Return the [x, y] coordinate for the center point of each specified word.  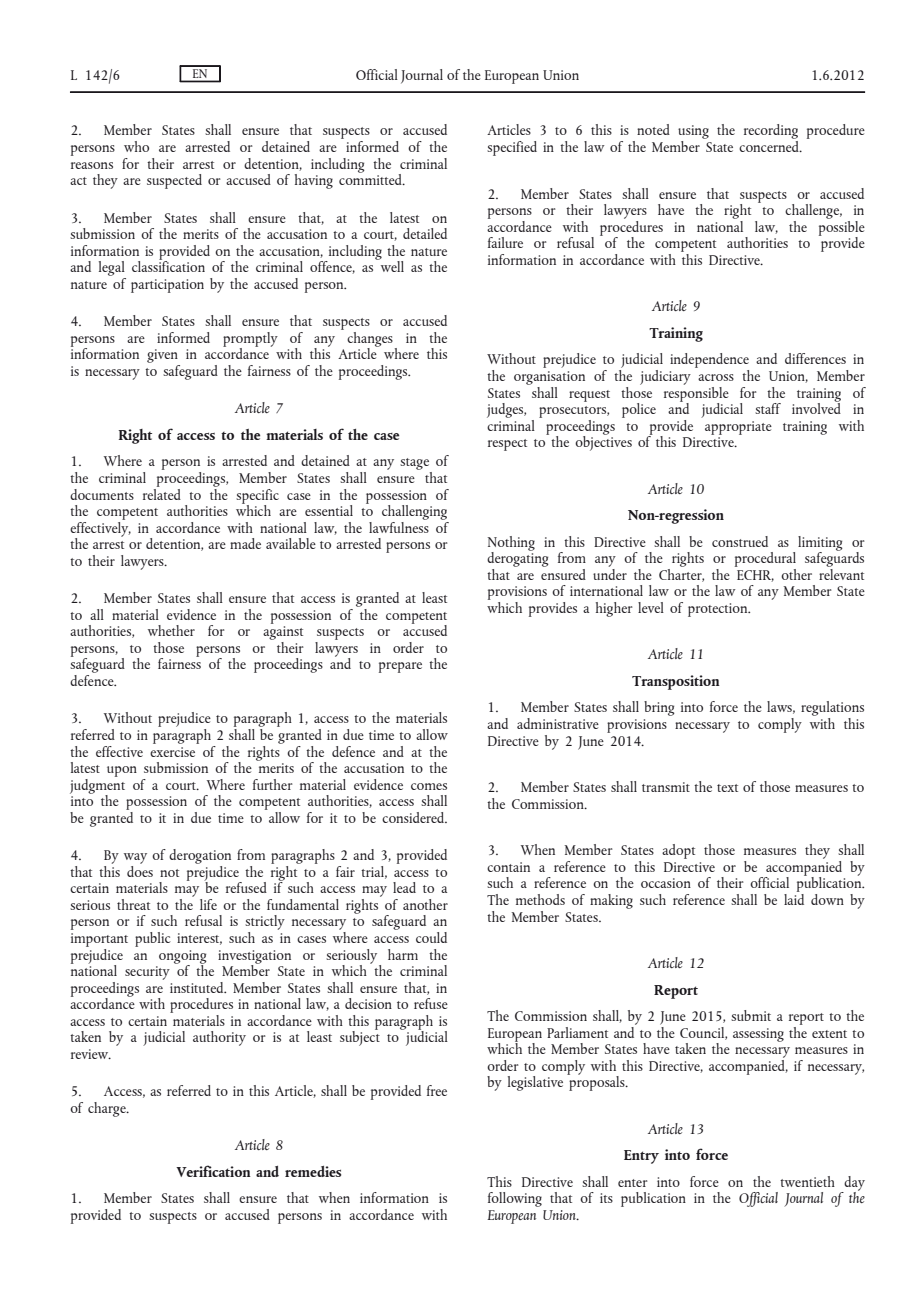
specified [512, 148]
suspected [174, 181]
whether [171, 630]
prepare [400, 667]
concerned [770, 145]
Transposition [676, 682]
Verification [213, 1171]
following [515, 1199]
